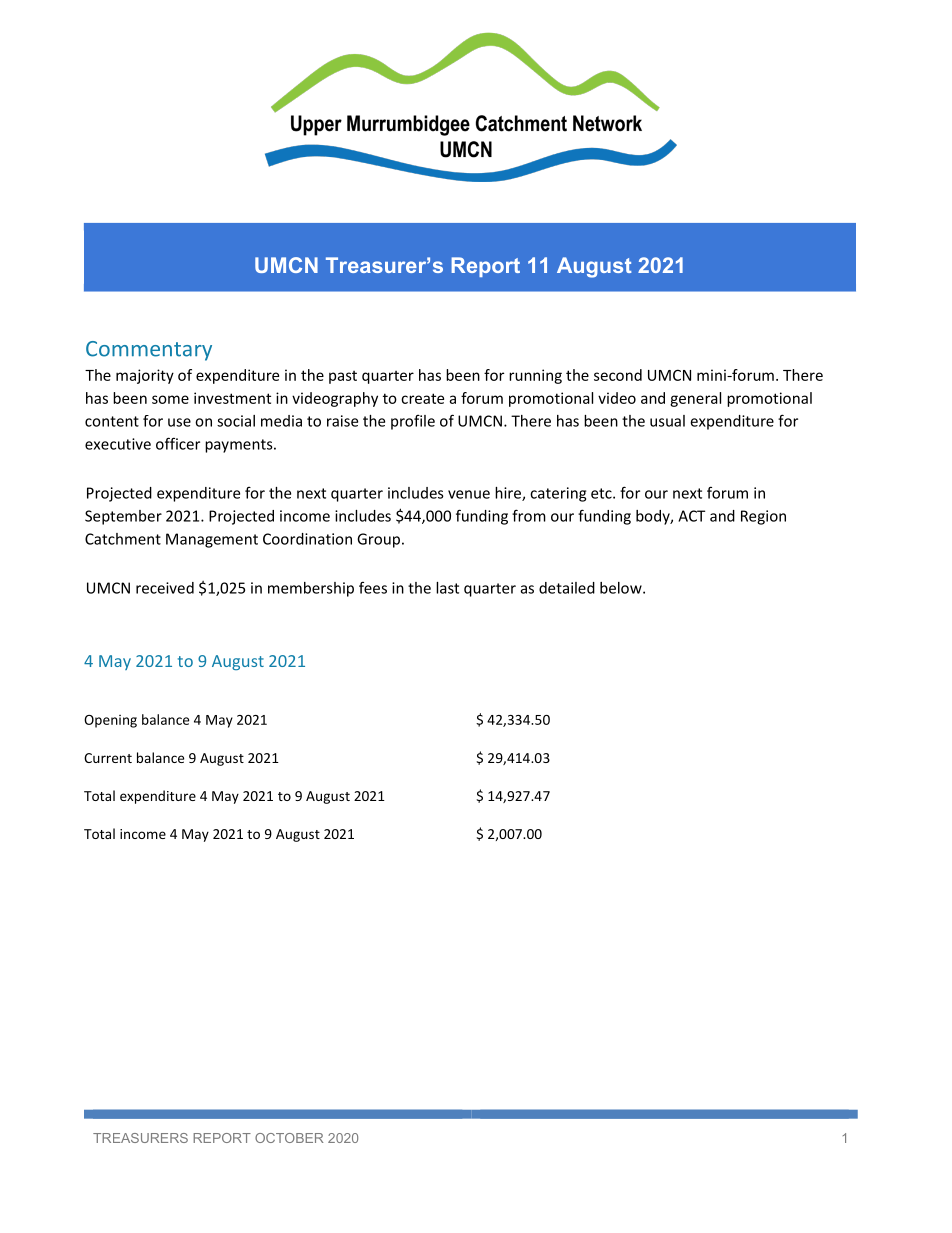 The image size is (952, 1233). I want to click on general, so click(695, 399).
